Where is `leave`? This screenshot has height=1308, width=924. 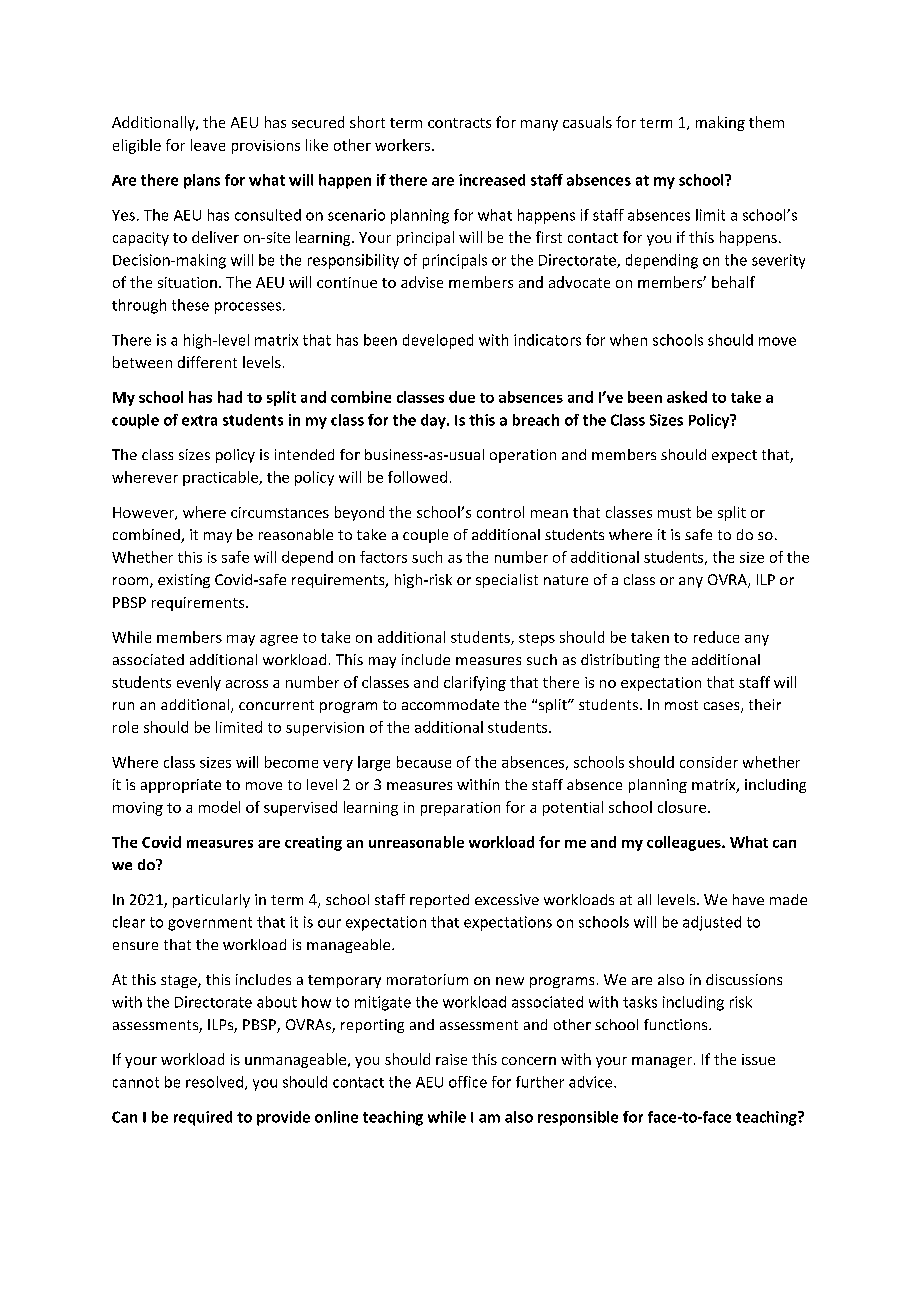
leave is located at coordinates (208, 145).
